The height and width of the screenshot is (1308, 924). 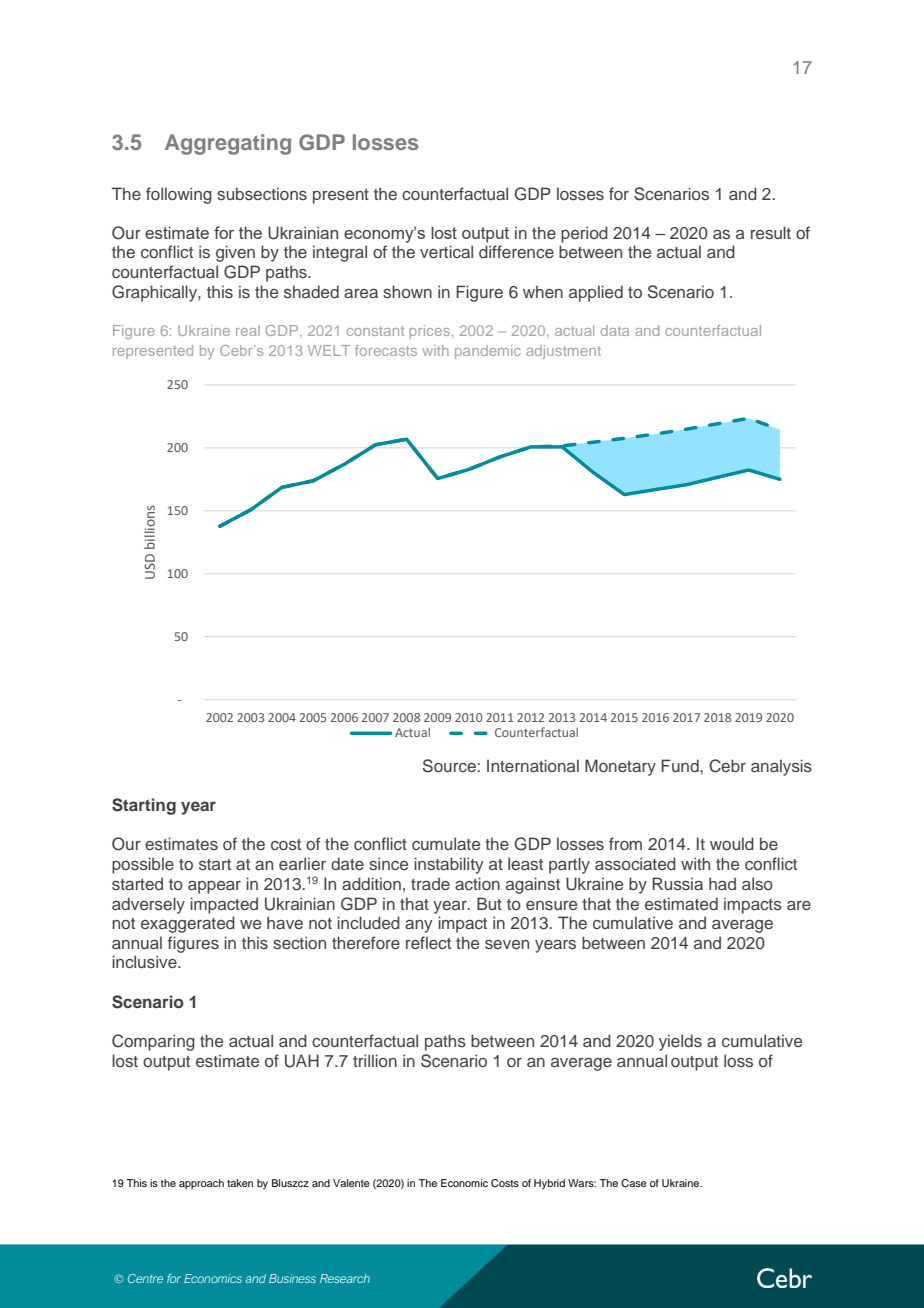 I want to click on Aggregating, so click(x=228, y=144).
